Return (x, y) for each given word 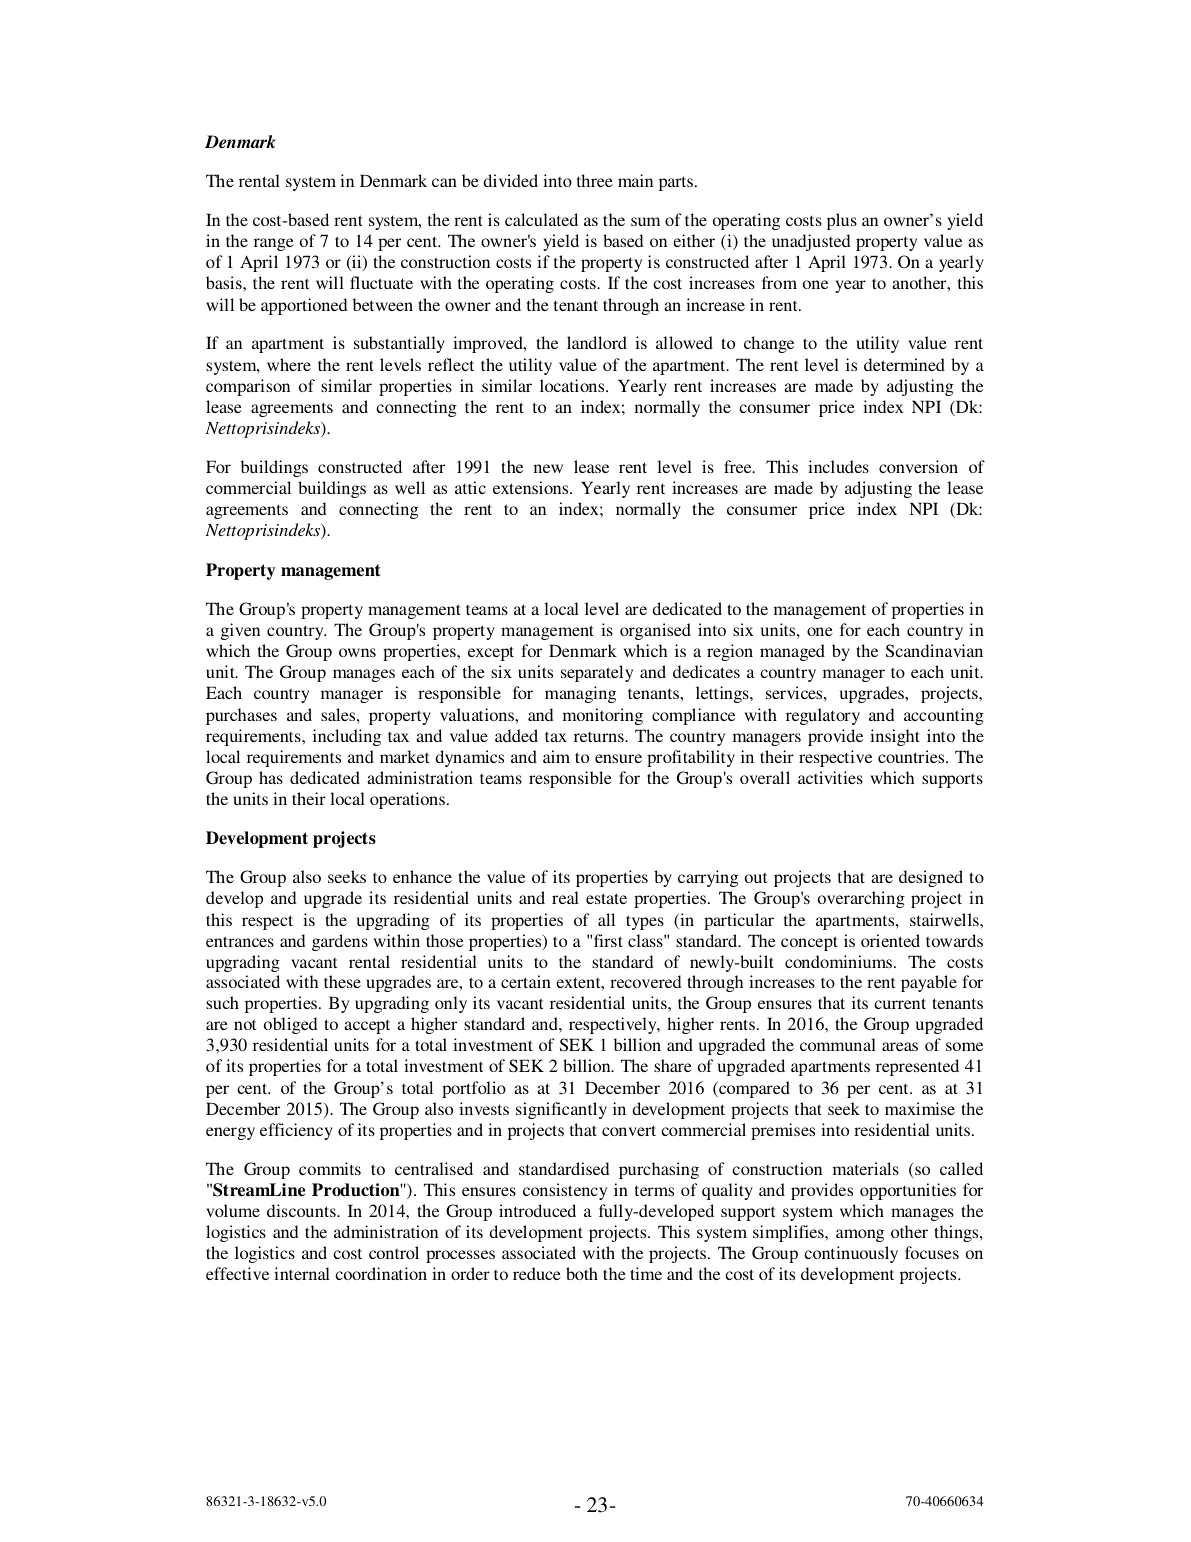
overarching (861, 899)
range (274, 244)
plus (842, 221)
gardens (340, 942)
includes (838, 466)
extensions (532, 487)
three (595, 180)
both (582, 1273)
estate (606, 898)
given (240, 631)
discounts (302, 1210)
